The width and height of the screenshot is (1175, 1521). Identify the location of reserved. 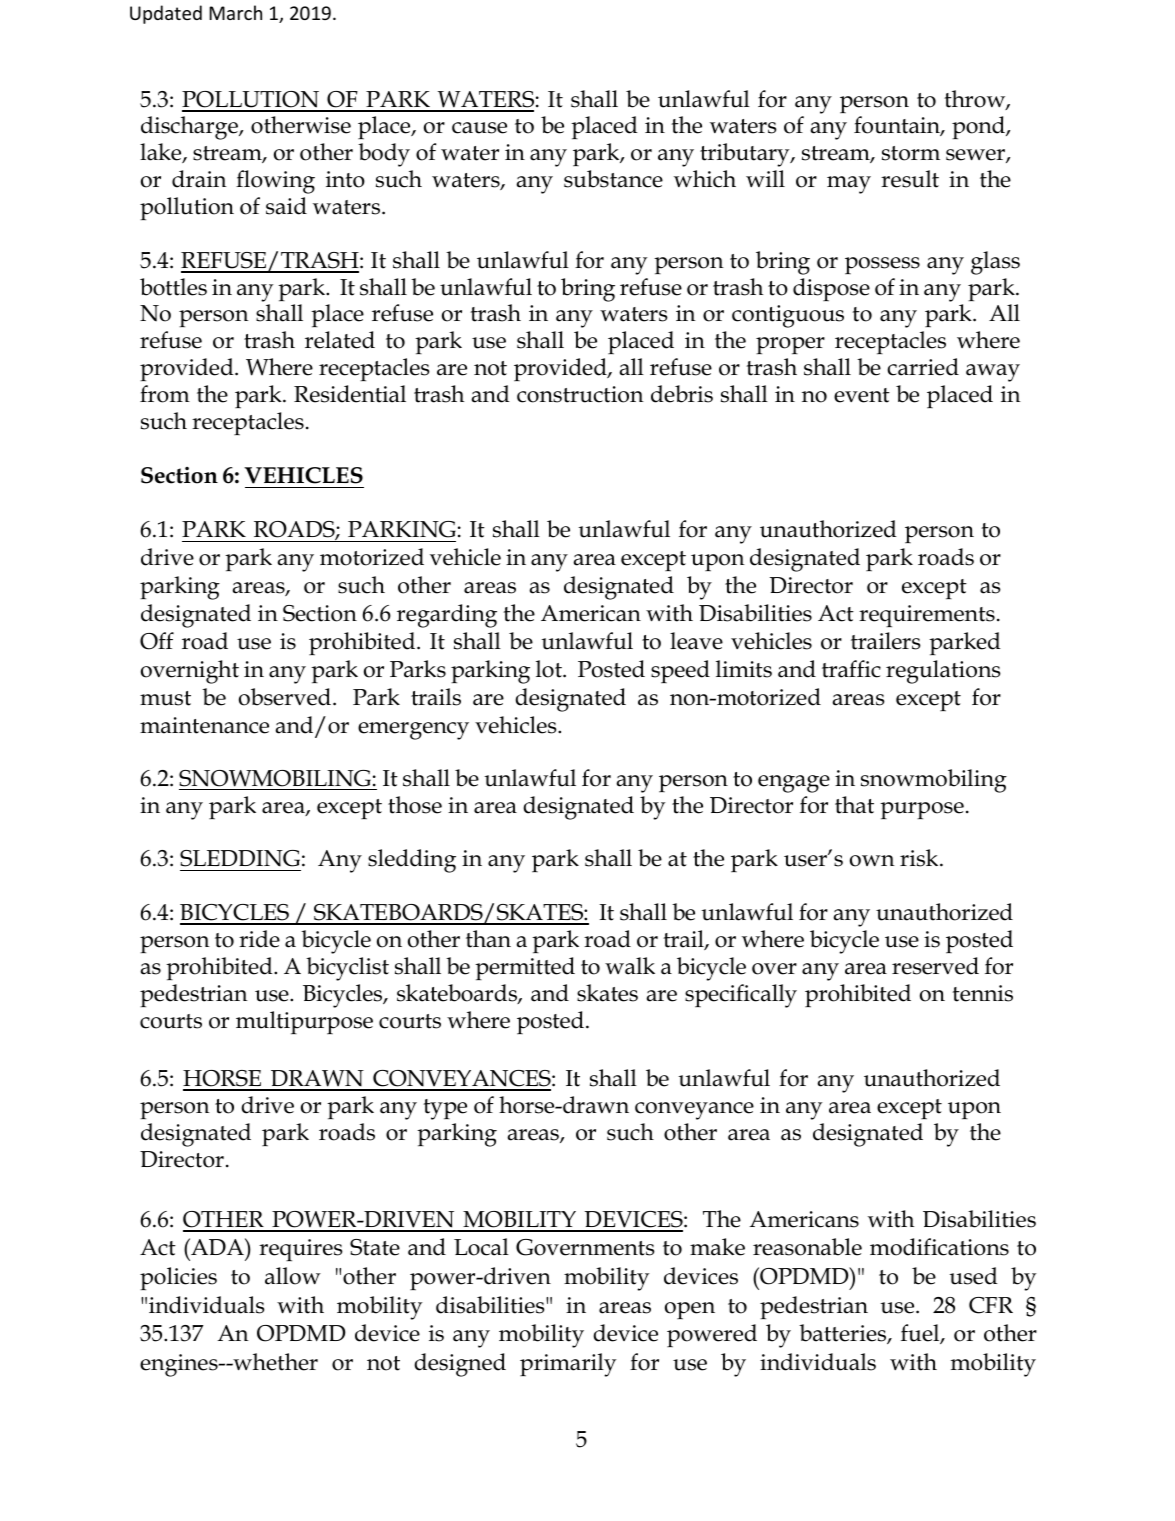
(935, 966).
